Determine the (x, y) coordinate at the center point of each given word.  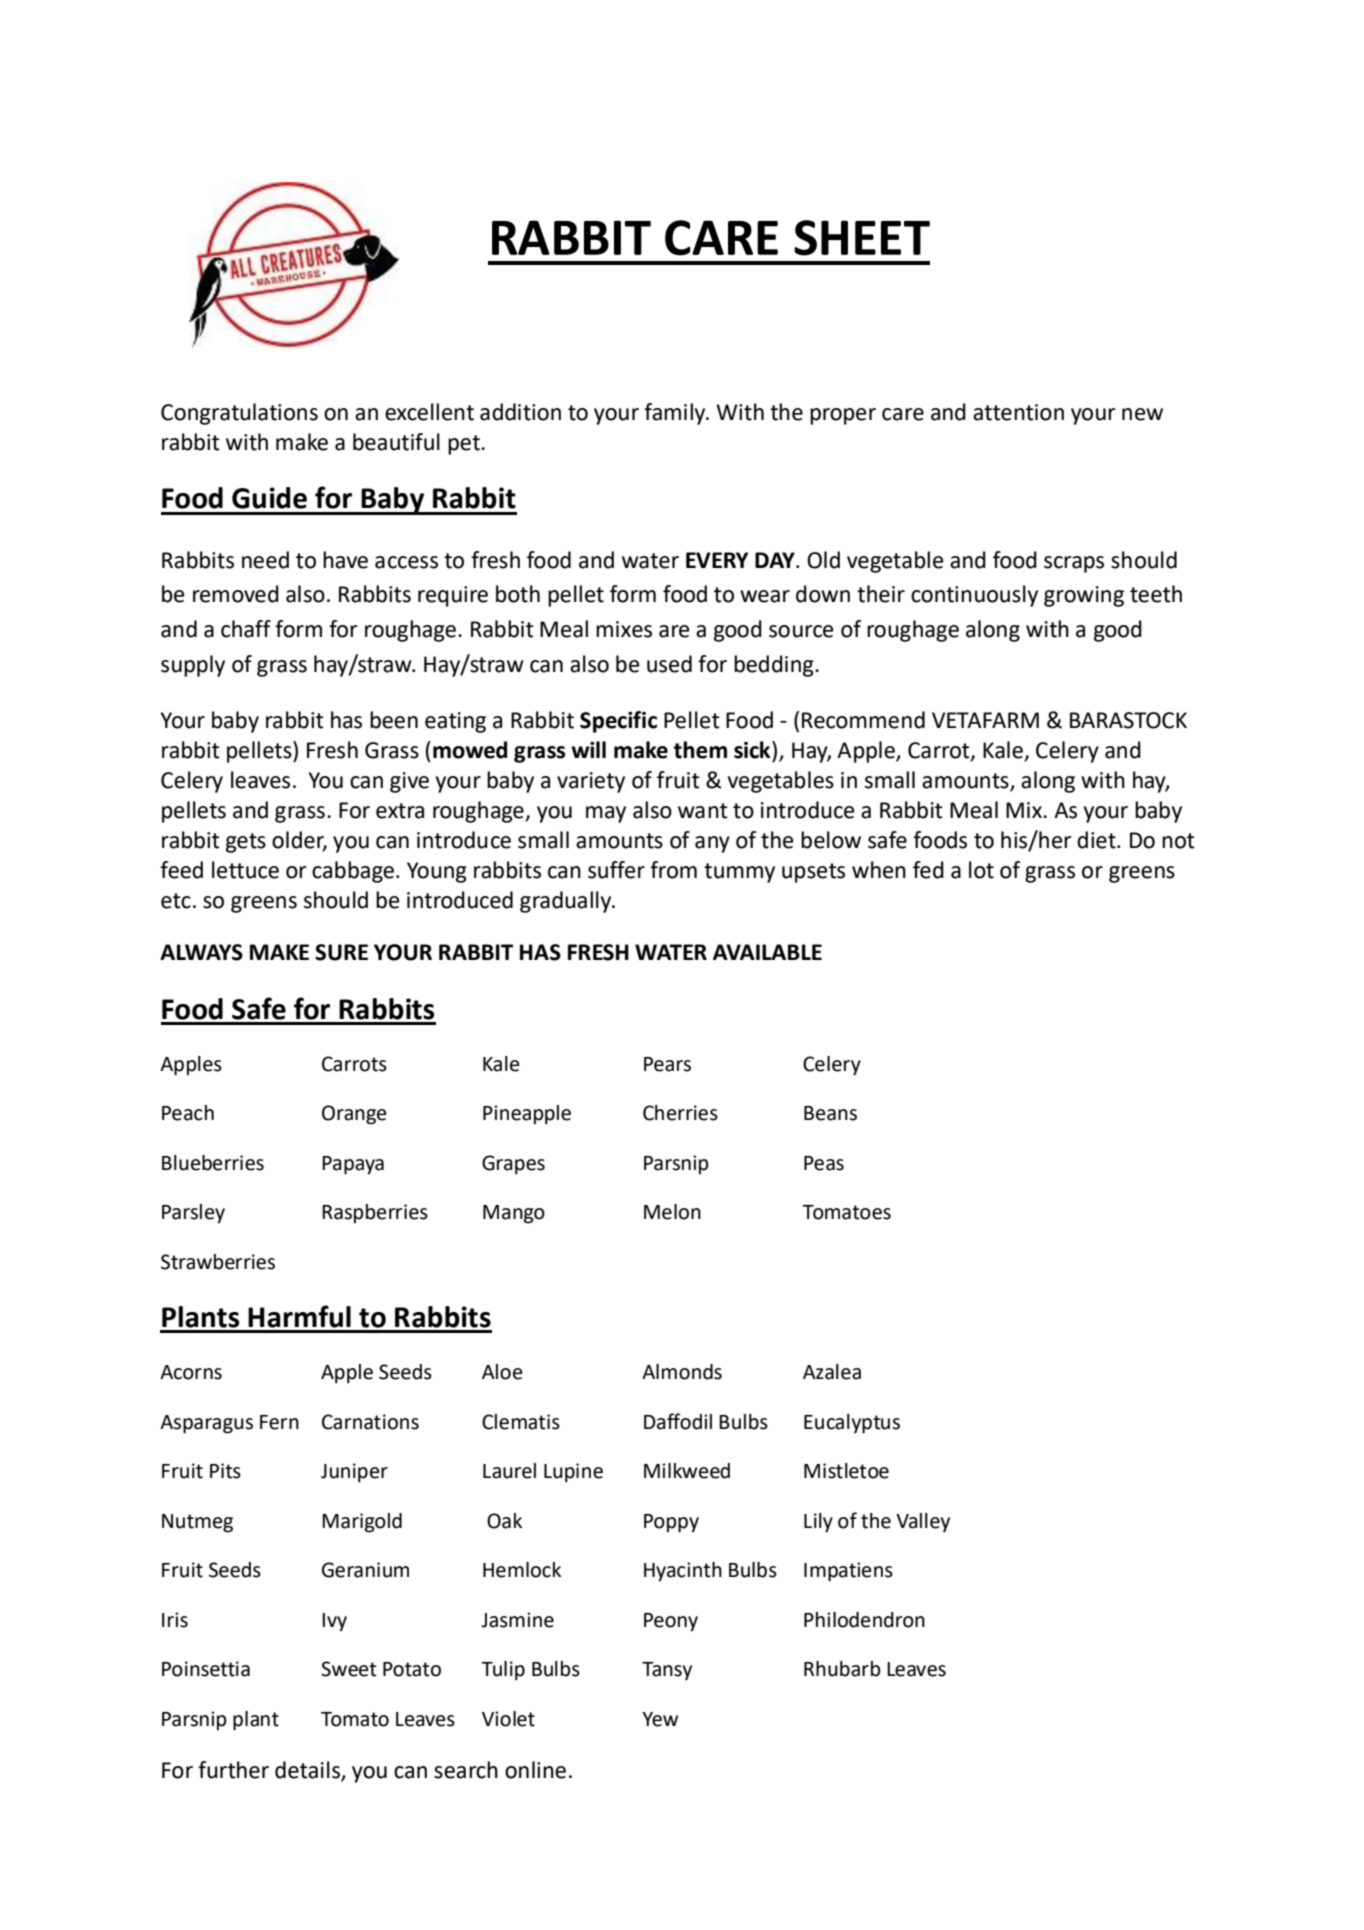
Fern (279, 1422)
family (676, 414)
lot (981, 870)
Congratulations (239, 414)
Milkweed (687, 1471)
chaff (246, 629)
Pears (667, 1064)
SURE (341, 952)
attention (1018, 412)
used (669, 664)
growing (1084, 596)
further (233, 1770)
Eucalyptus (852, 1424)
